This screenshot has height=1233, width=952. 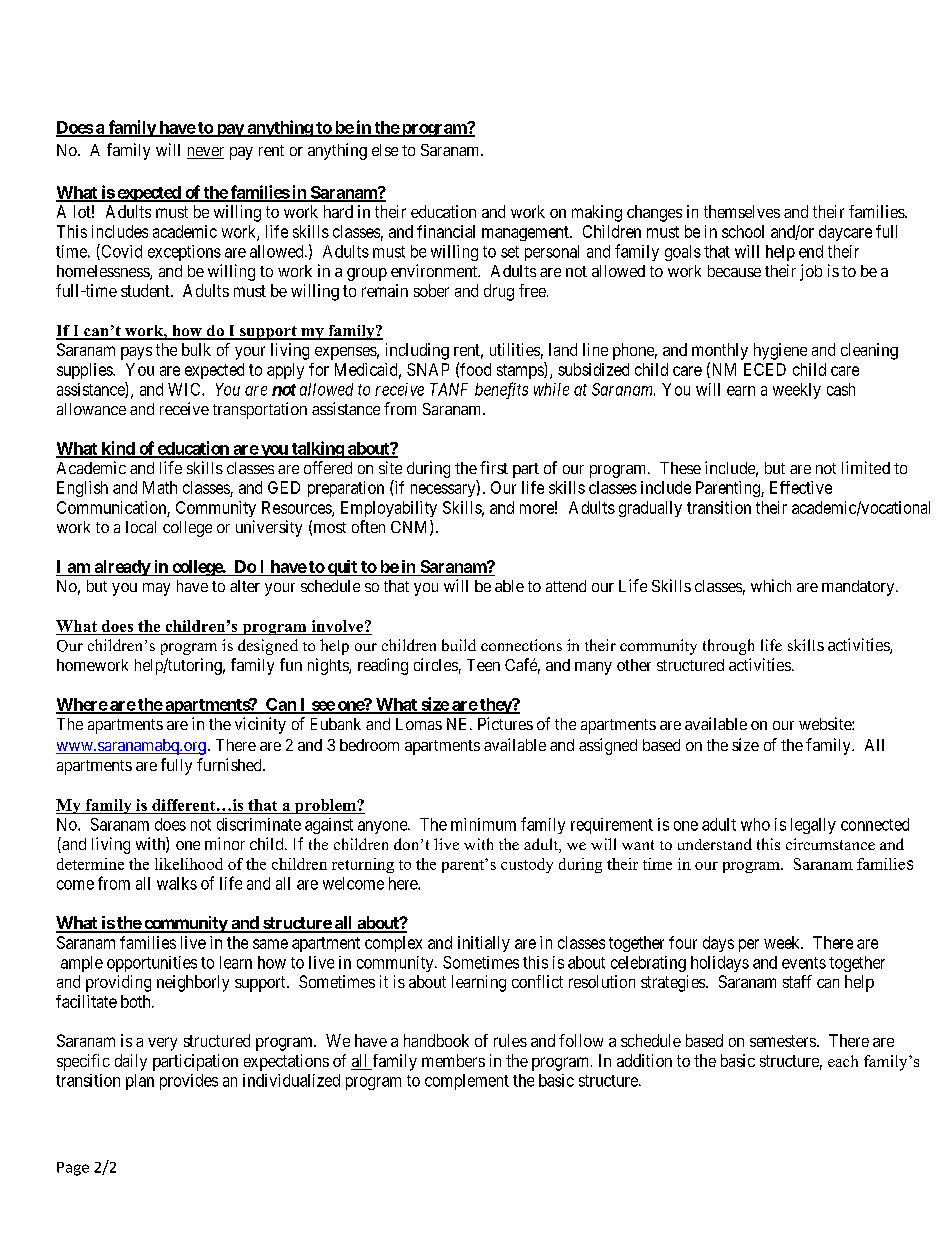 I want to click on themselves, so click(x=742, y=211).
